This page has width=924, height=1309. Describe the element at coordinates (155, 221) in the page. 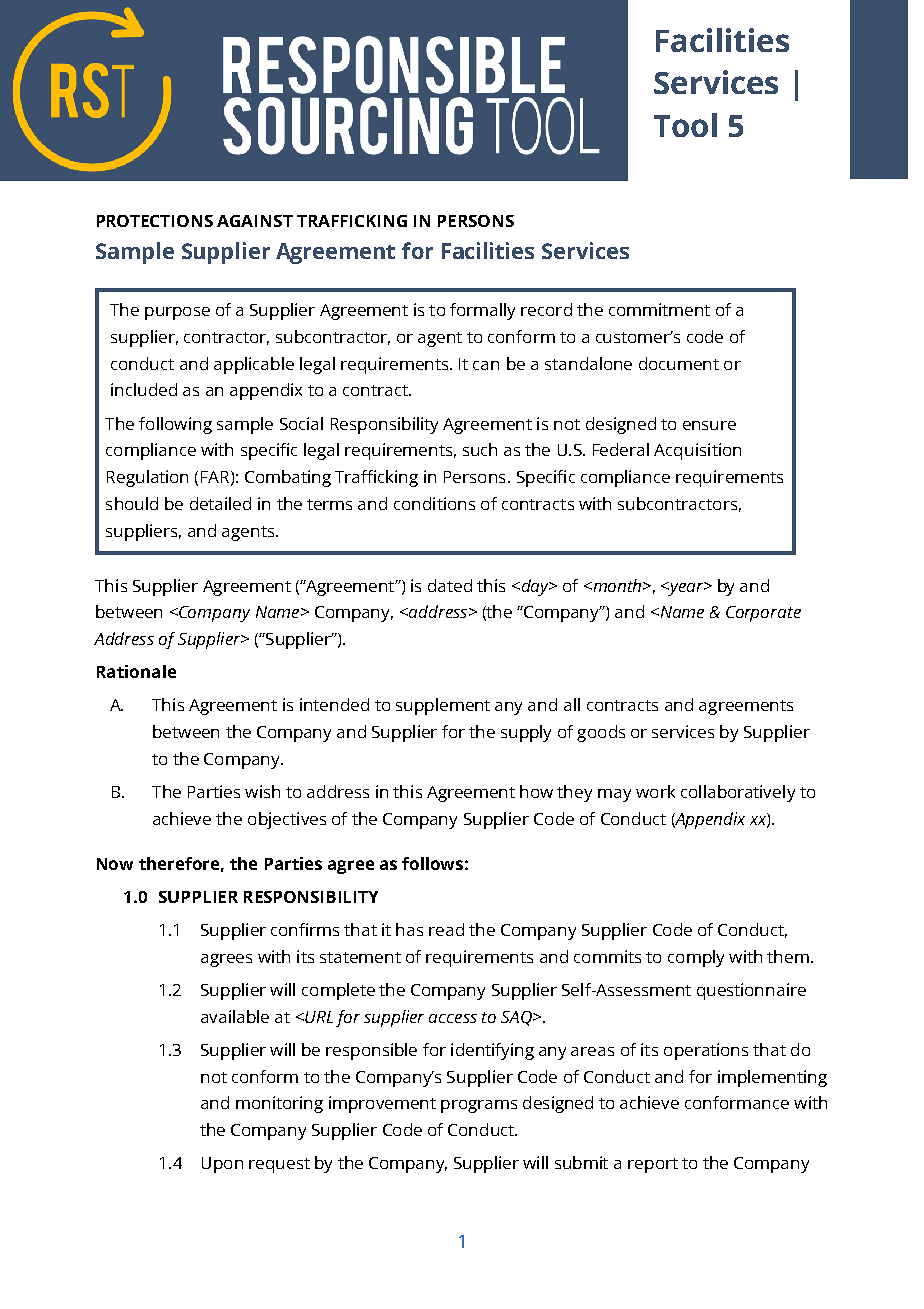

I see `PROTECTIONS` at that location.
